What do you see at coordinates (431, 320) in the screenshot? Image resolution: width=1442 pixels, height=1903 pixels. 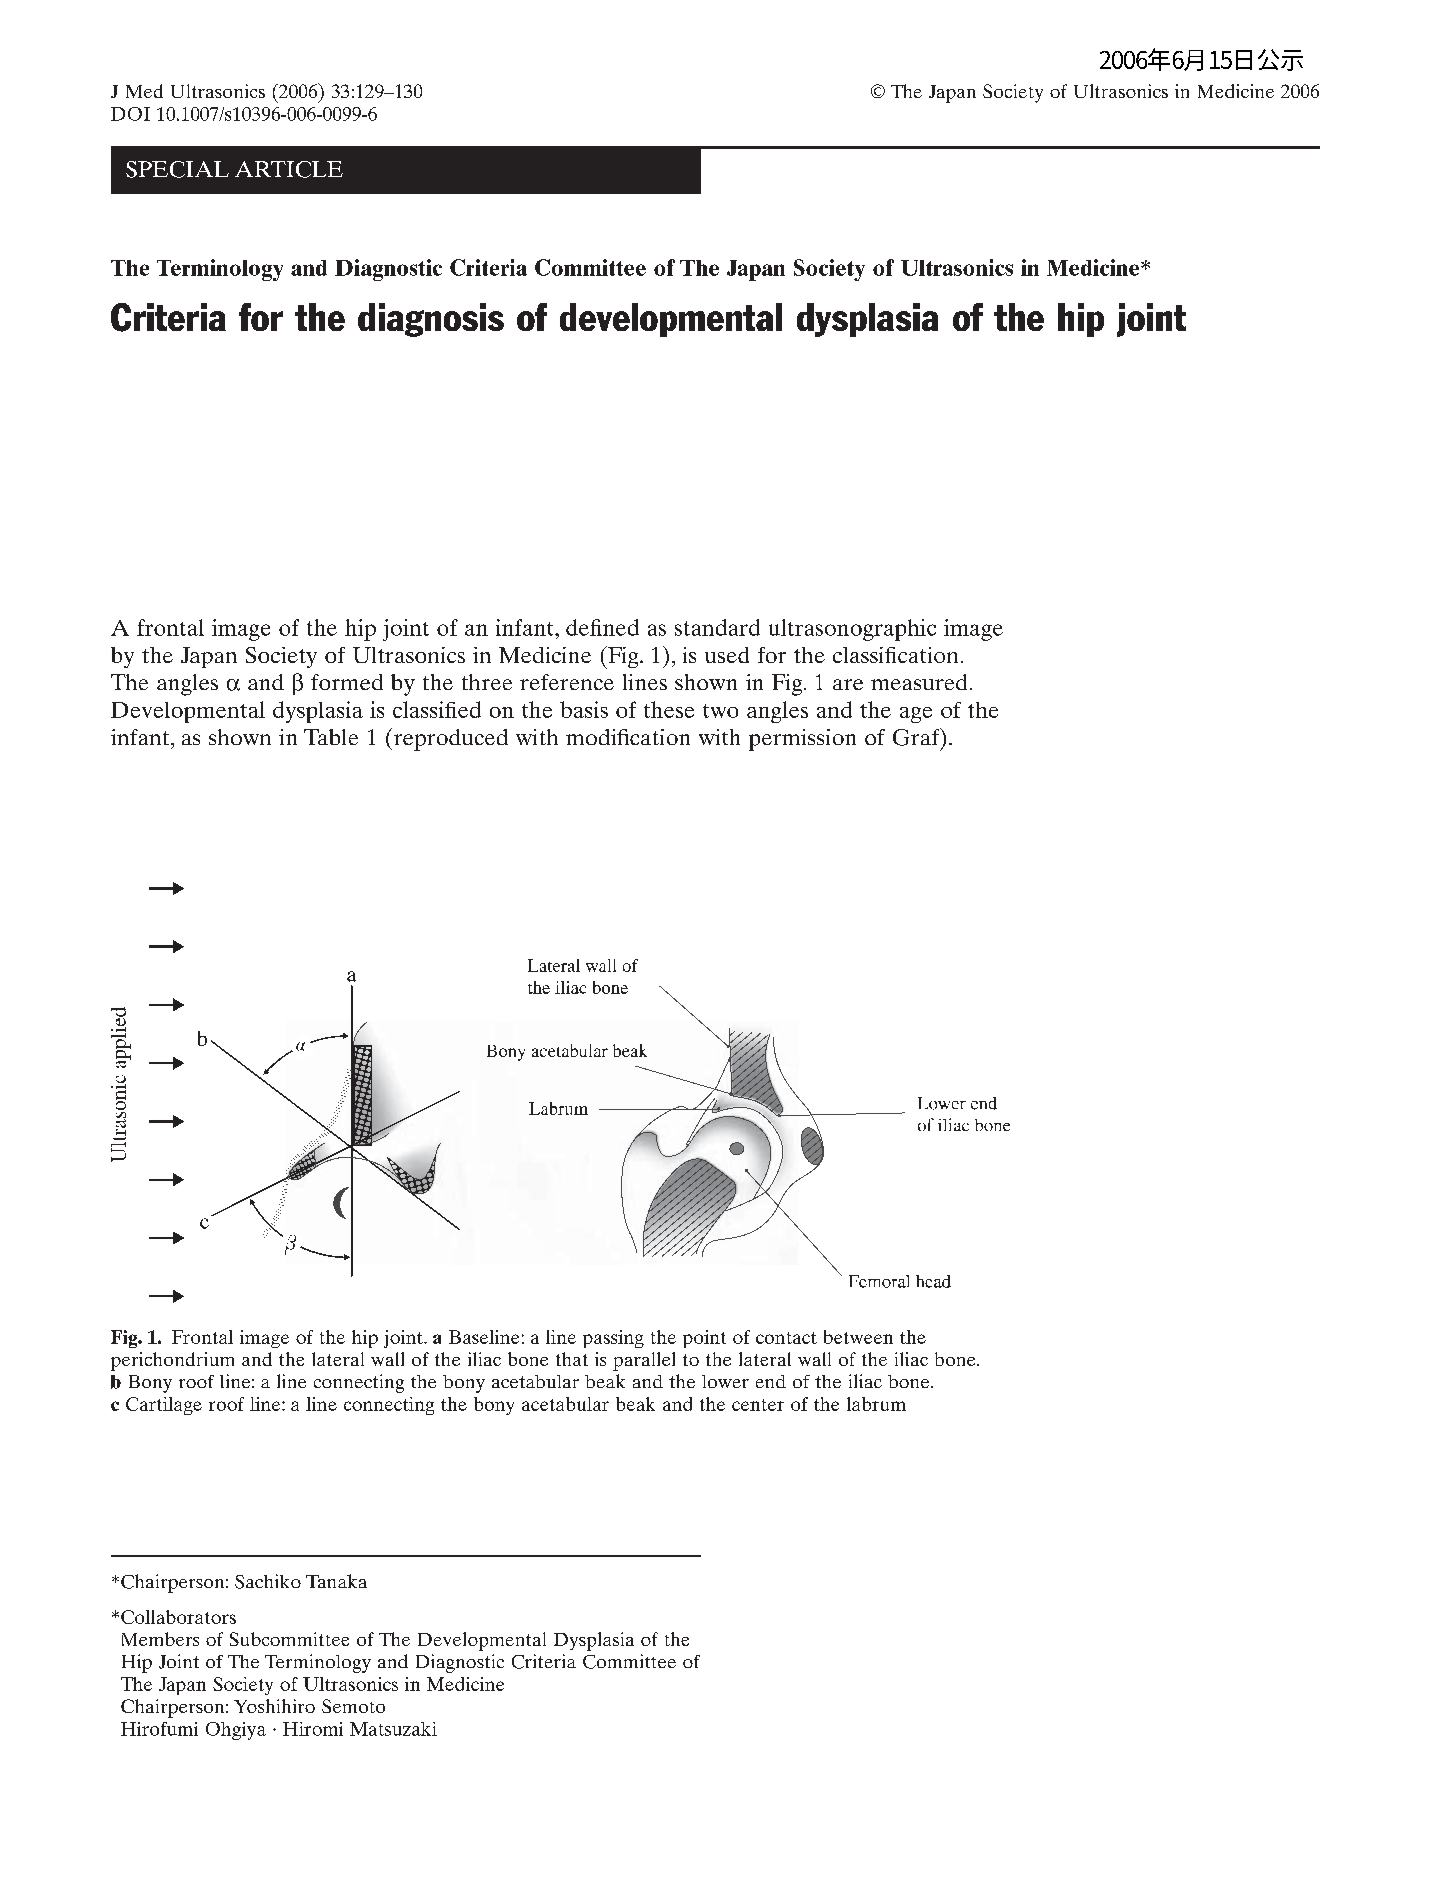 I see `diagnosis` at bounding box center [431, 320].
